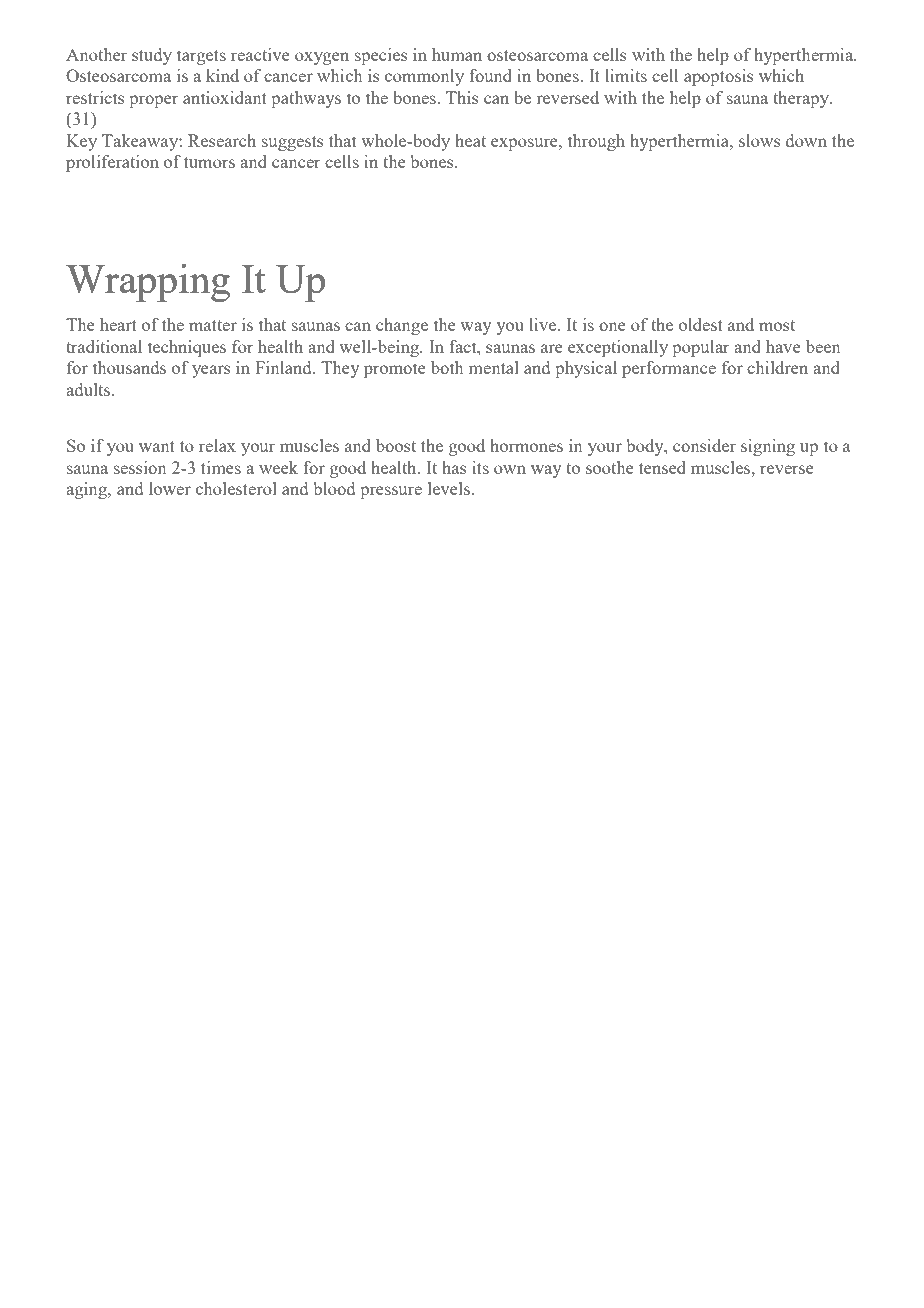  I want to click on change, so click(402, 326).
